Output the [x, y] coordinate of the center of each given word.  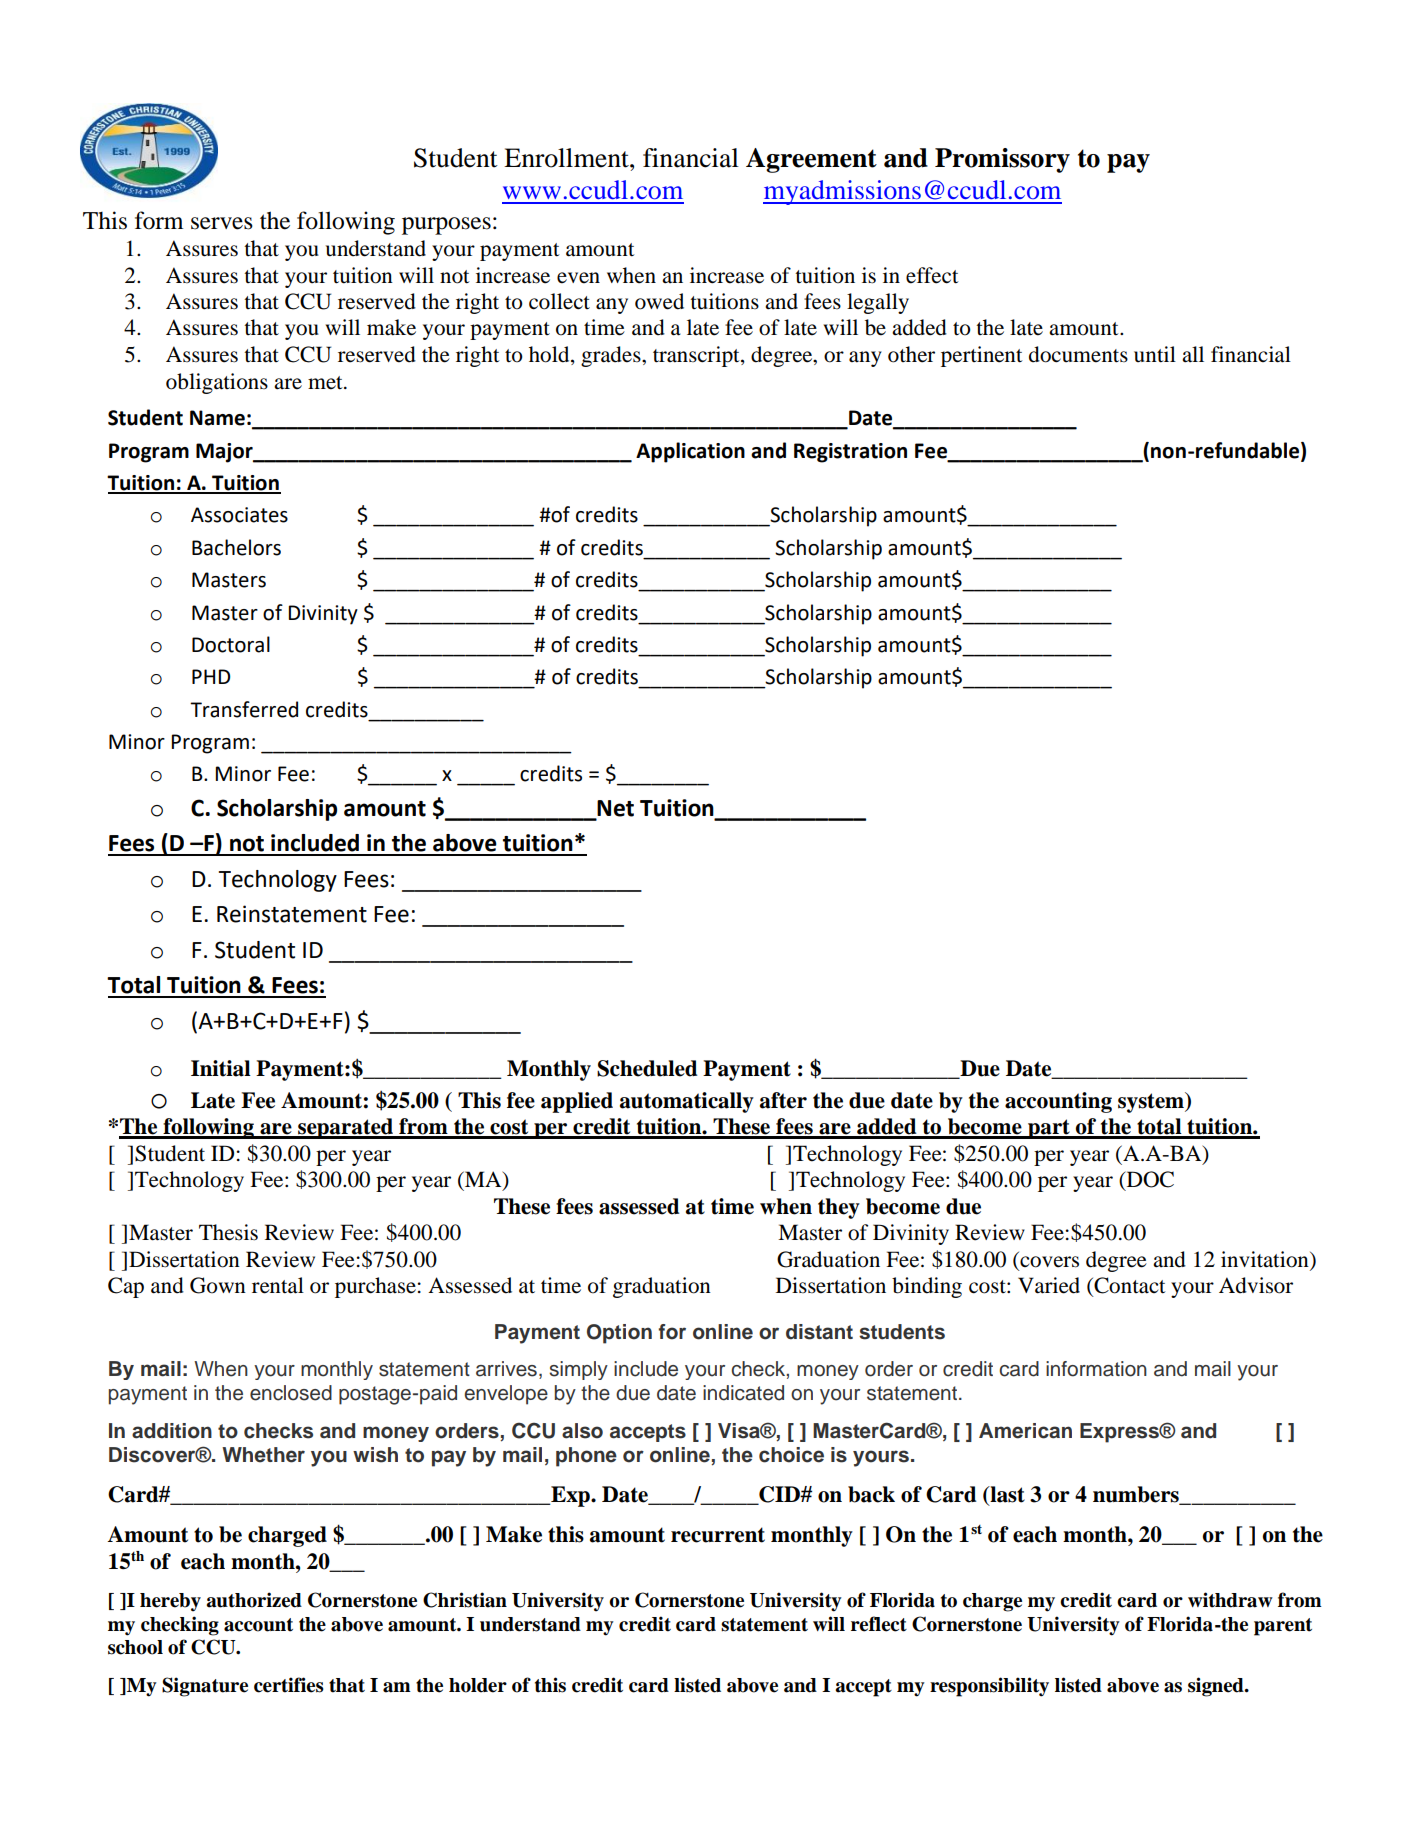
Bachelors [236, 547]
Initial [221, 1068]
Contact [1129, 1286]
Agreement [811, 160]
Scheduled [647, 1068]
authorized [254, 1600]
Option [619, 1334]
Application [690, 452]
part [1049, 1129]
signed [1217, 1687]
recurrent [718, 1535]
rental [278, 1285]
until [1155, 354]
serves [222, 223]
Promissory [1002, 160]
